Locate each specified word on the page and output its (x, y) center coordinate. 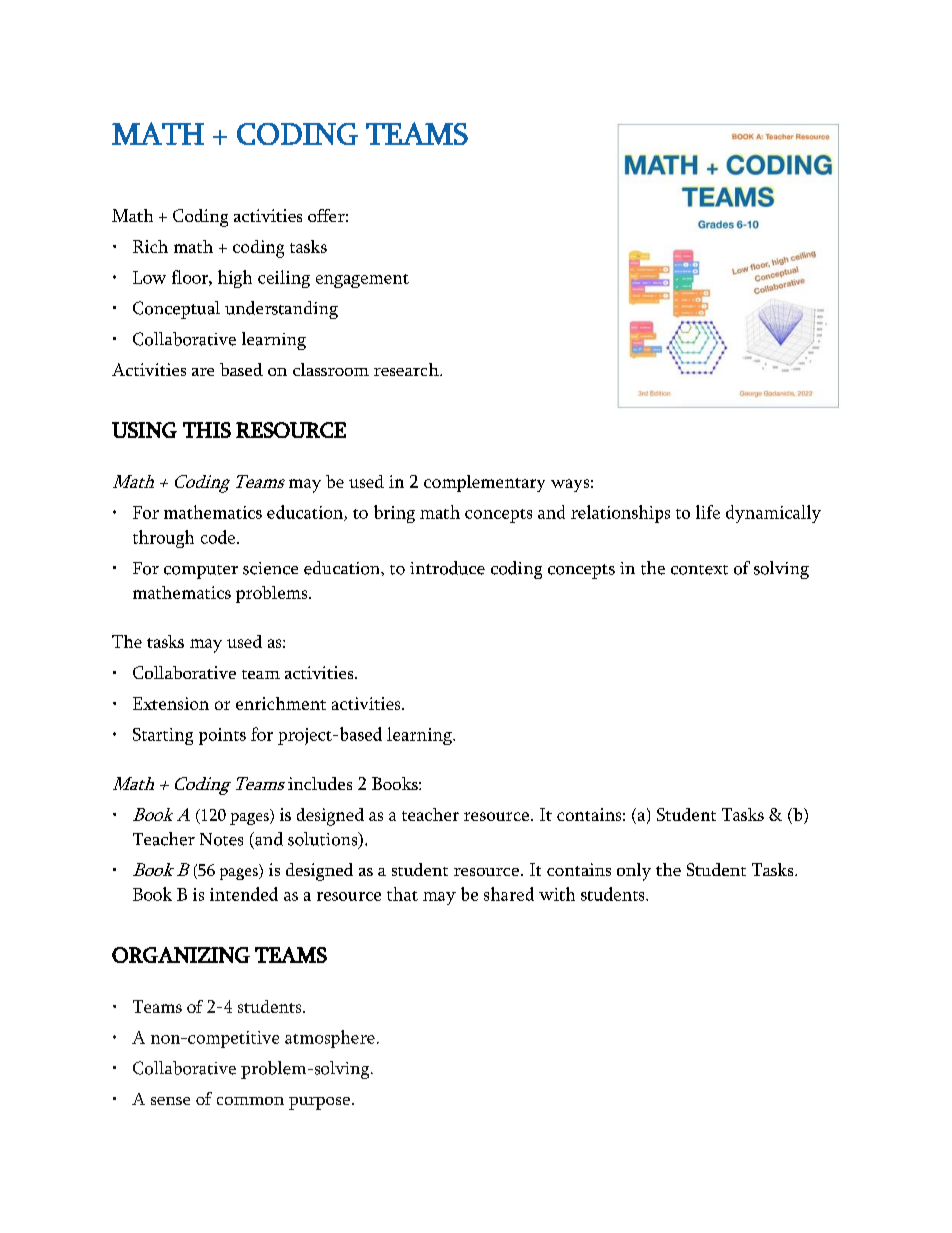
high (235, 279)
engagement (362, 281)
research (407, 369)
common (250, 1101)
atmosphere (330, 1039)
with (557, 894)
